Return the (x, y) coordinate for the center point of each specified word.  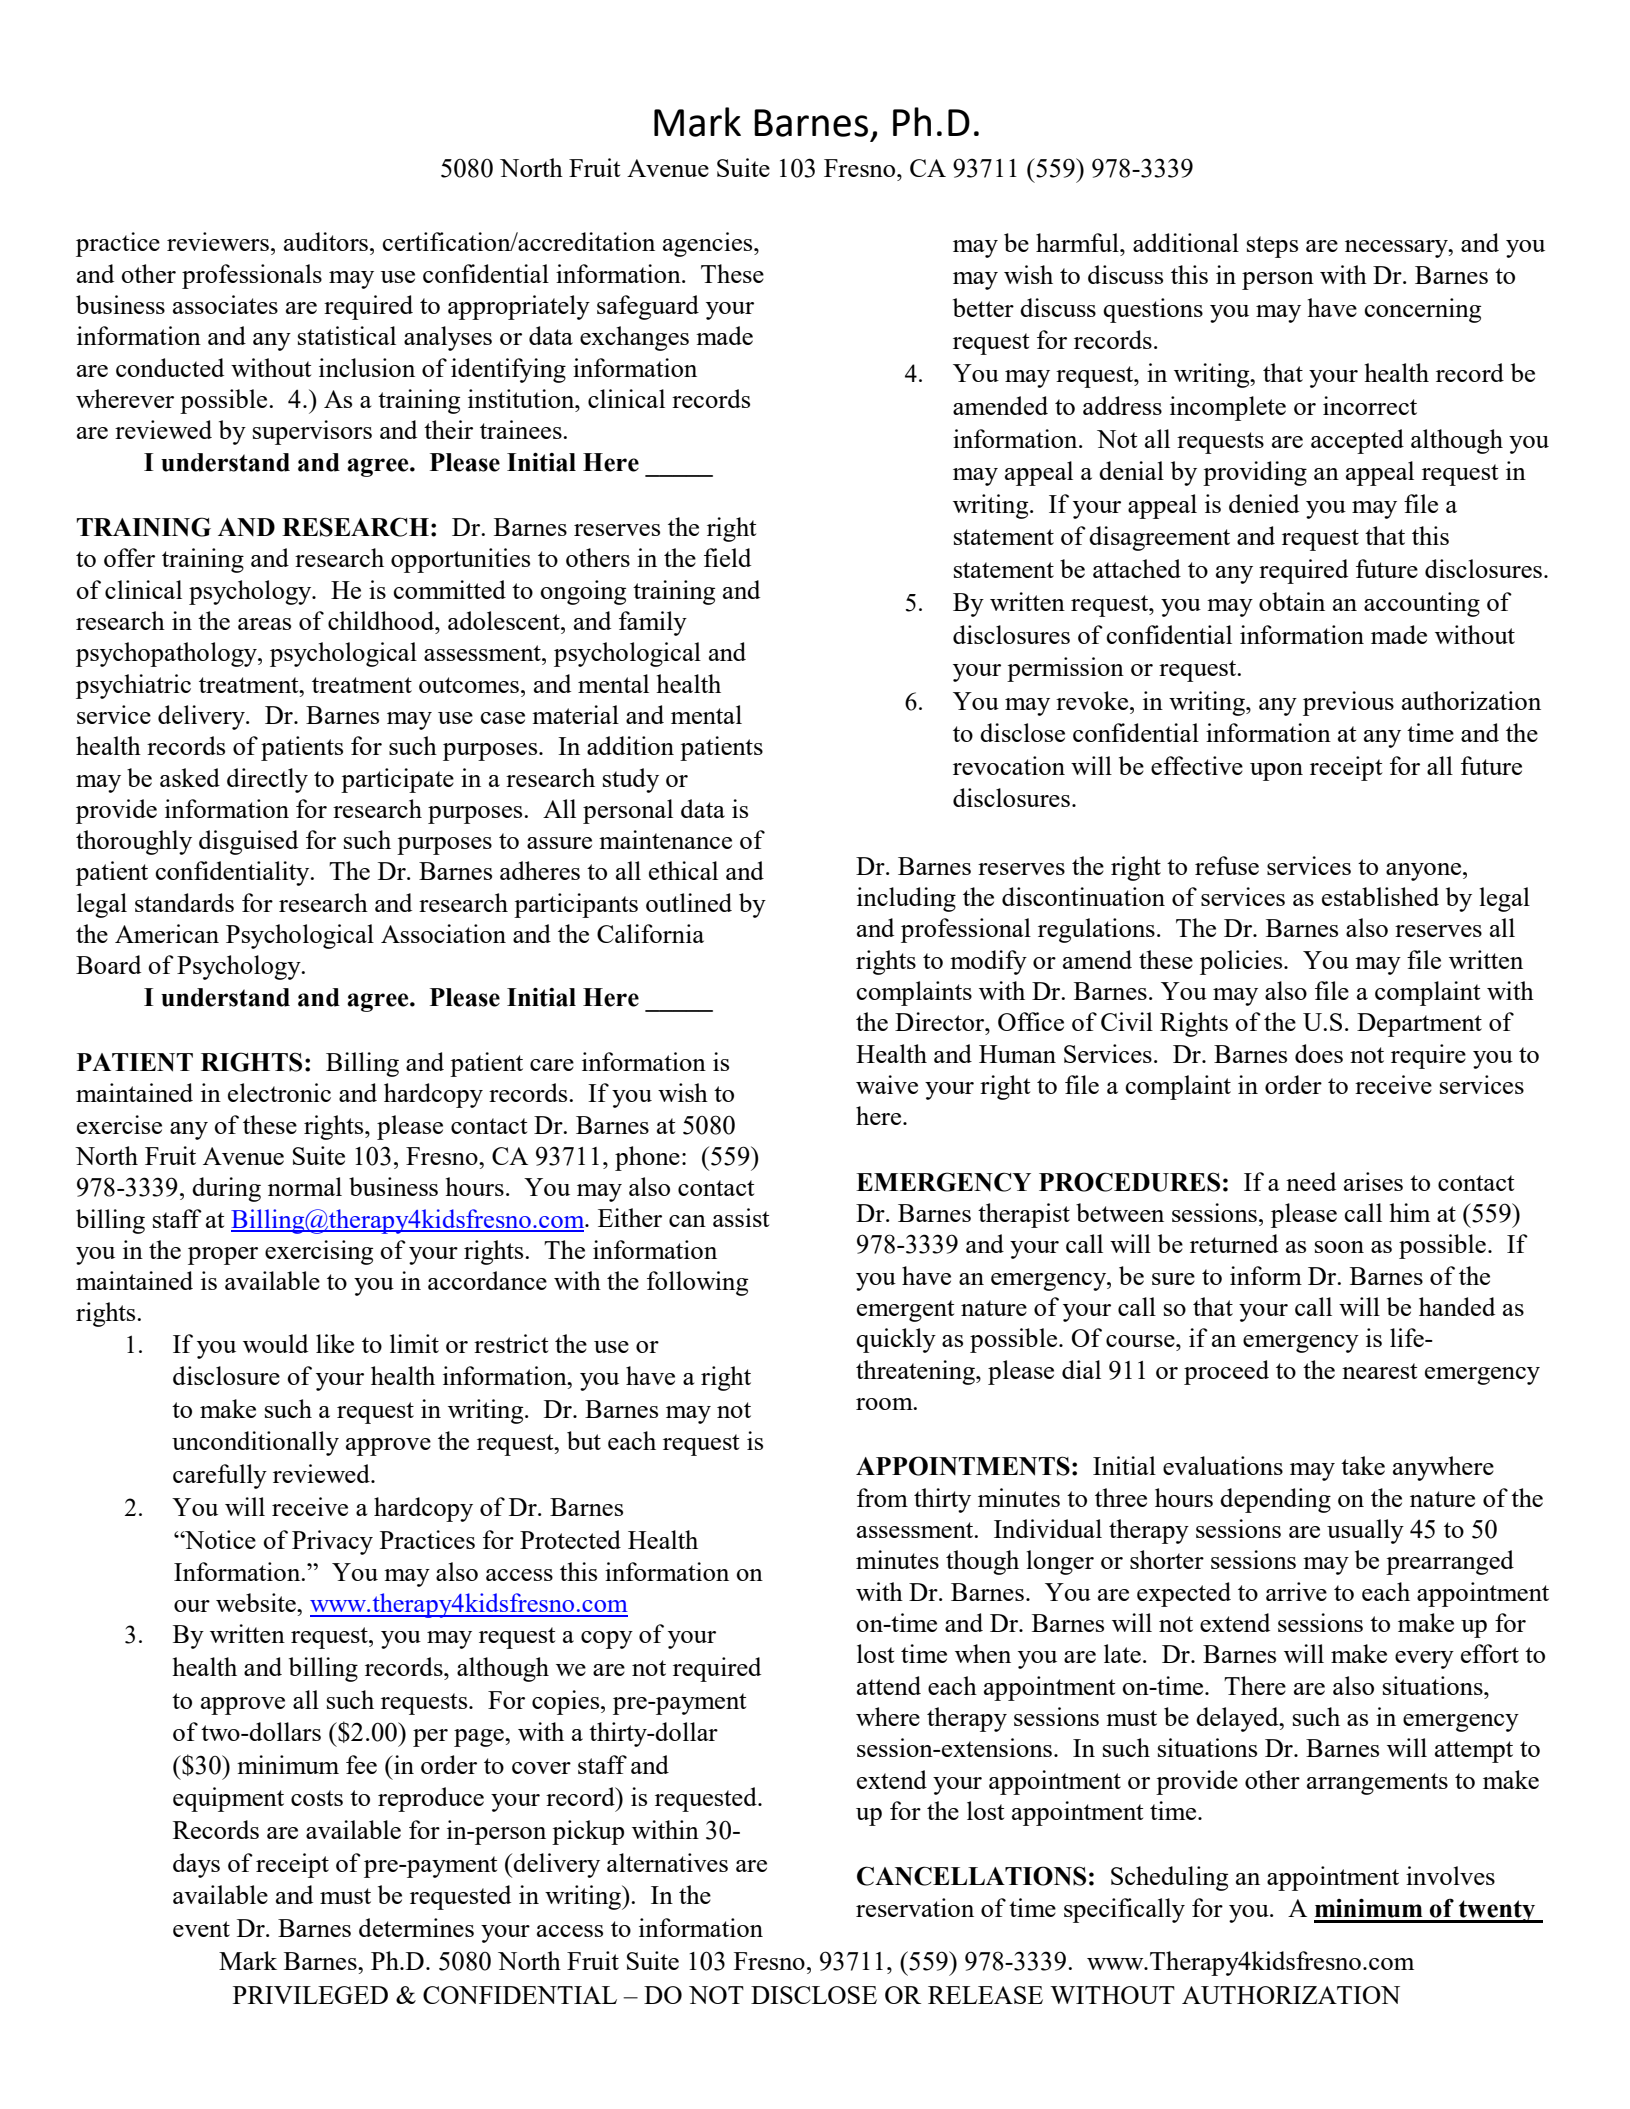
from (882, 1497)
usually (1365, 1531)
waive (887, 1084)
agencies (709, 244)
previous (1348, 703)
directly (267, 780)
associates (225, 304)
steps (1272, 247)
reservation (915, 1907)
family (653, 623)
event (201, 1929)
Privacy (332, 1542)
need (1311, 1181)
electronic (279, 1092)
